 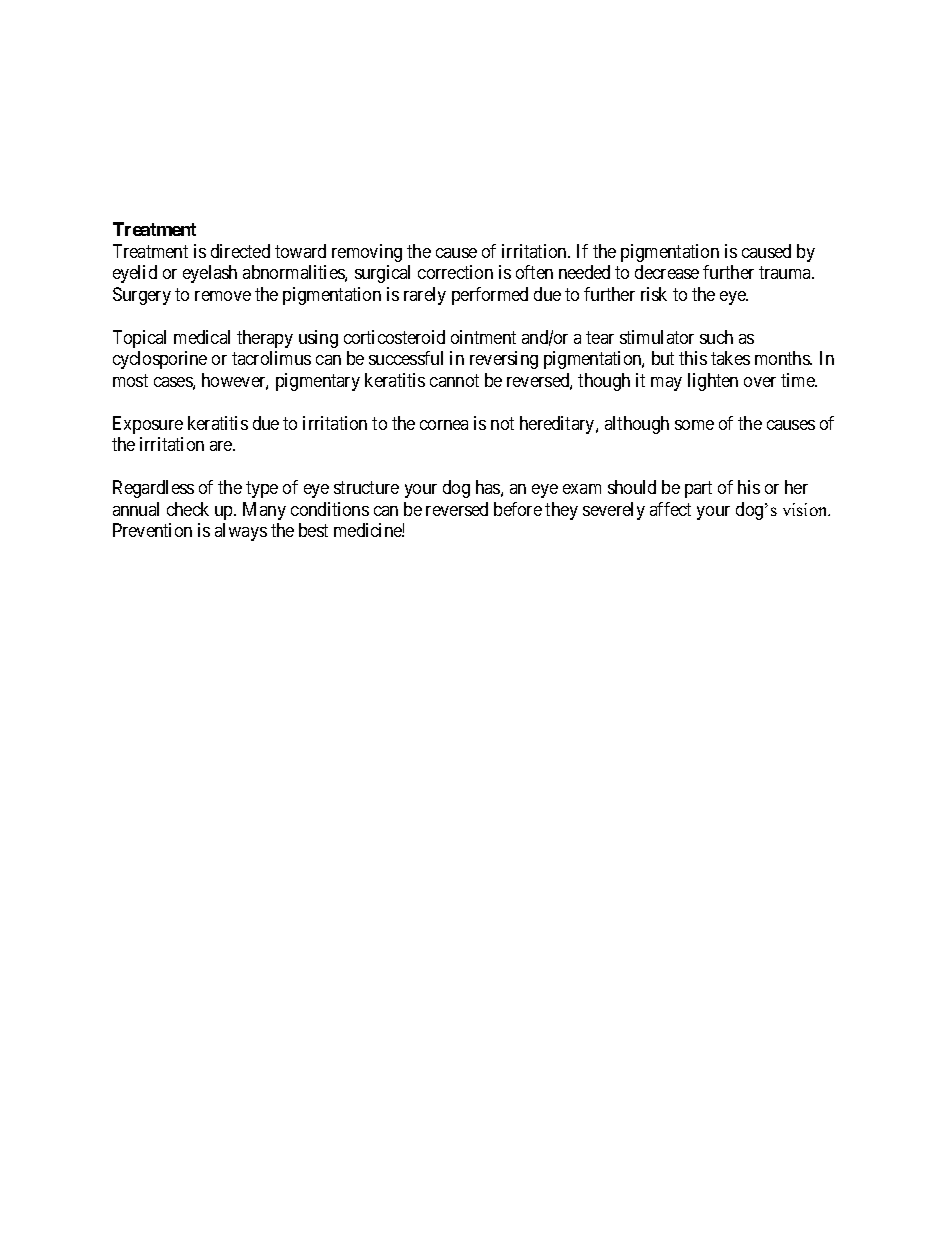 I want to click on directed, so click(x=240, y=251).
